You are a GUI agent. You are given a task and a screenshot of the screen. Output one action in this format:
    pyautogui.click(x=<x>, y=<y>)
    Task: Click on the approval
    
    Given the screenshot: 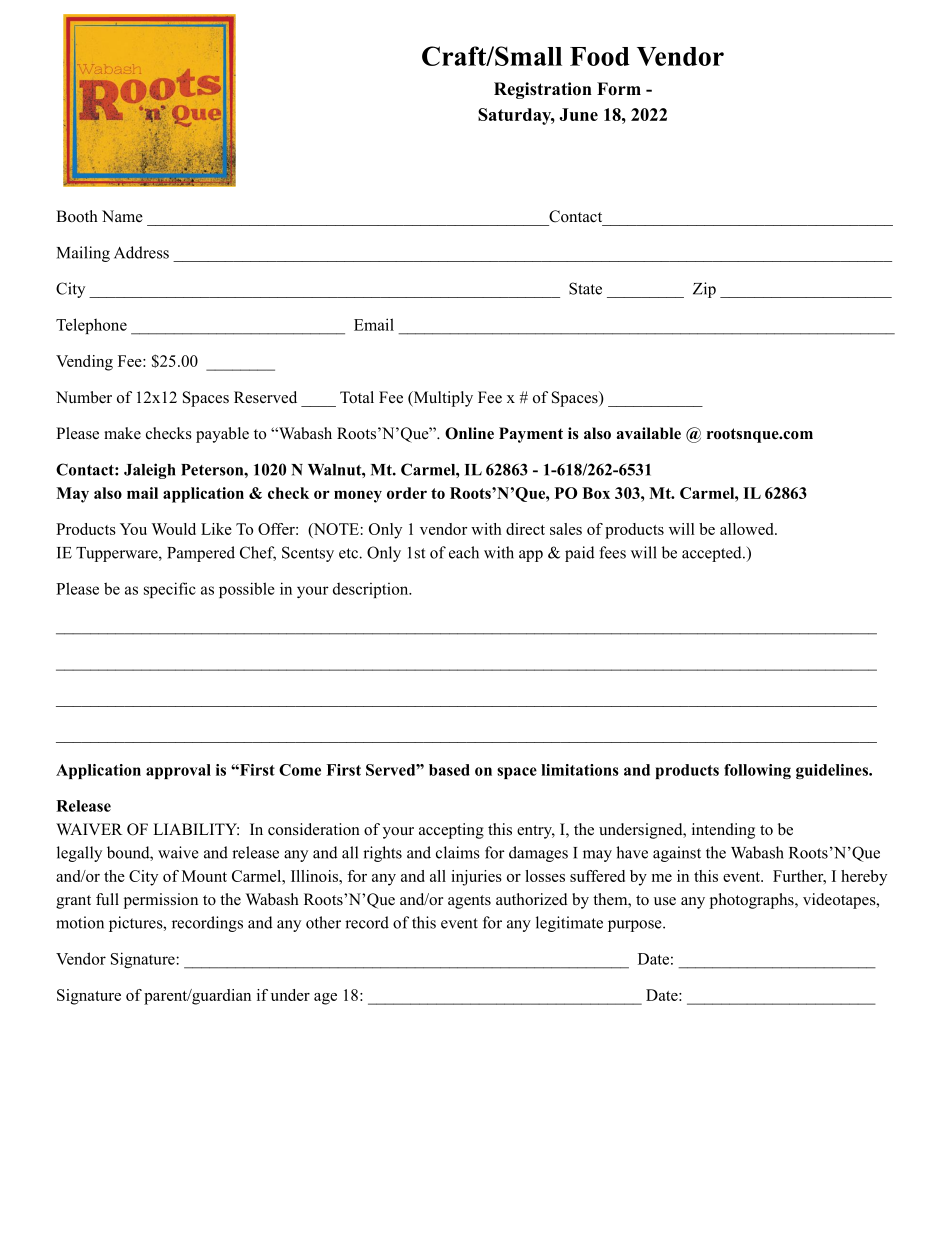 What is the action you would take?
    pyautogui.click(x=178, y=771)
